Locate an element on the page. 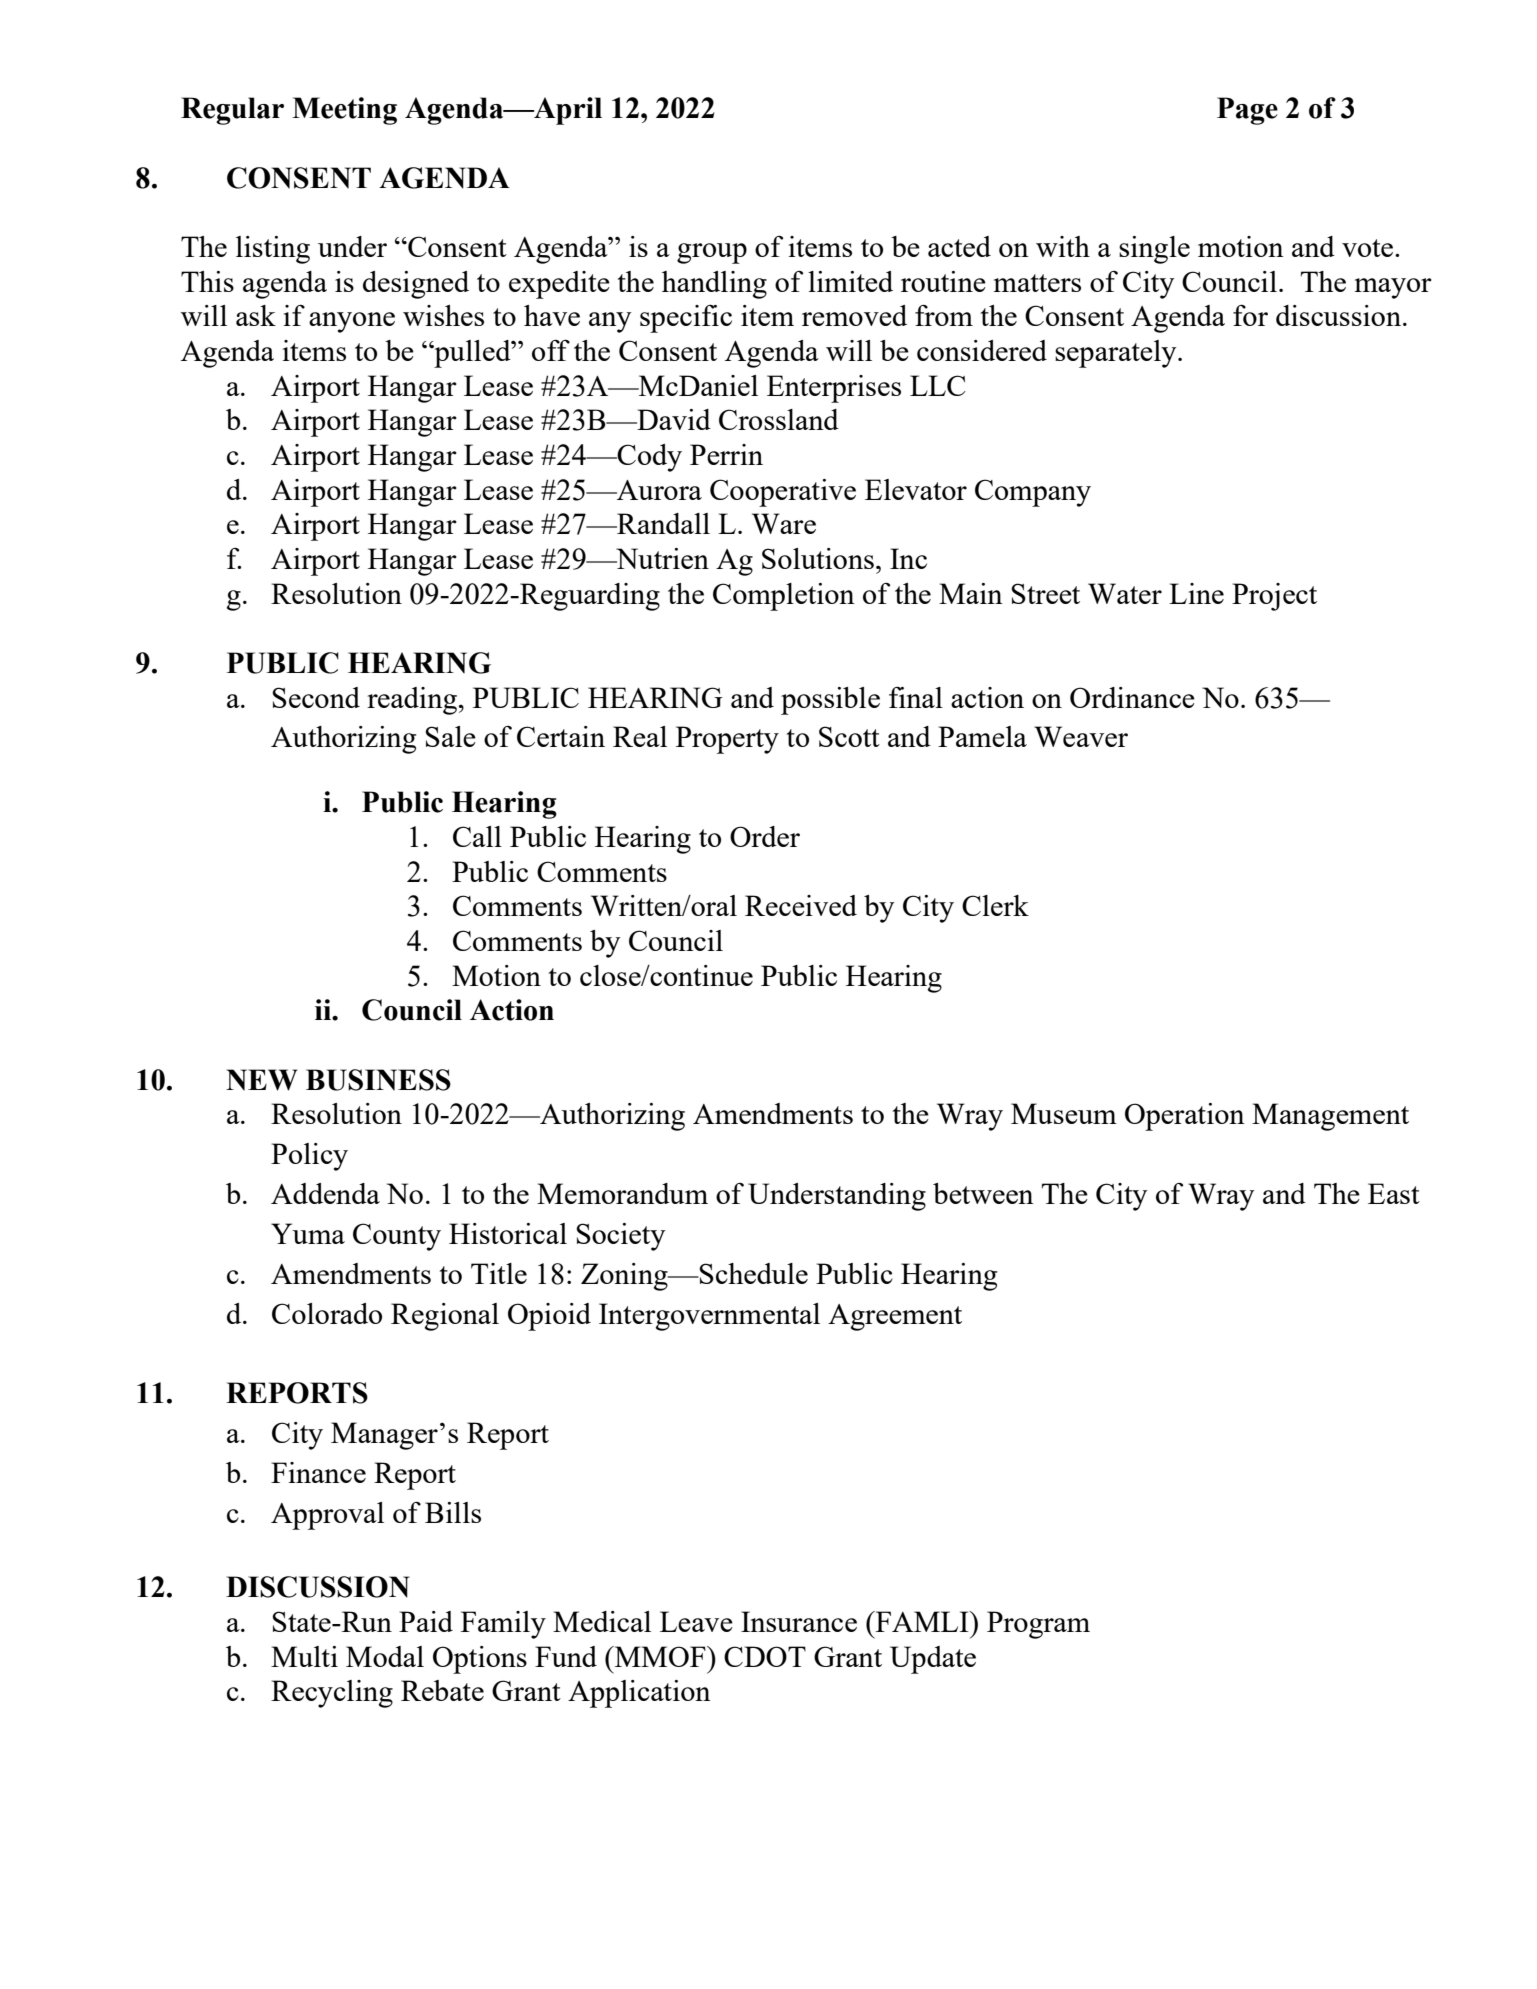 This document has height=1989, width=1537. Insurance is located at coordinates (799, 1621).
